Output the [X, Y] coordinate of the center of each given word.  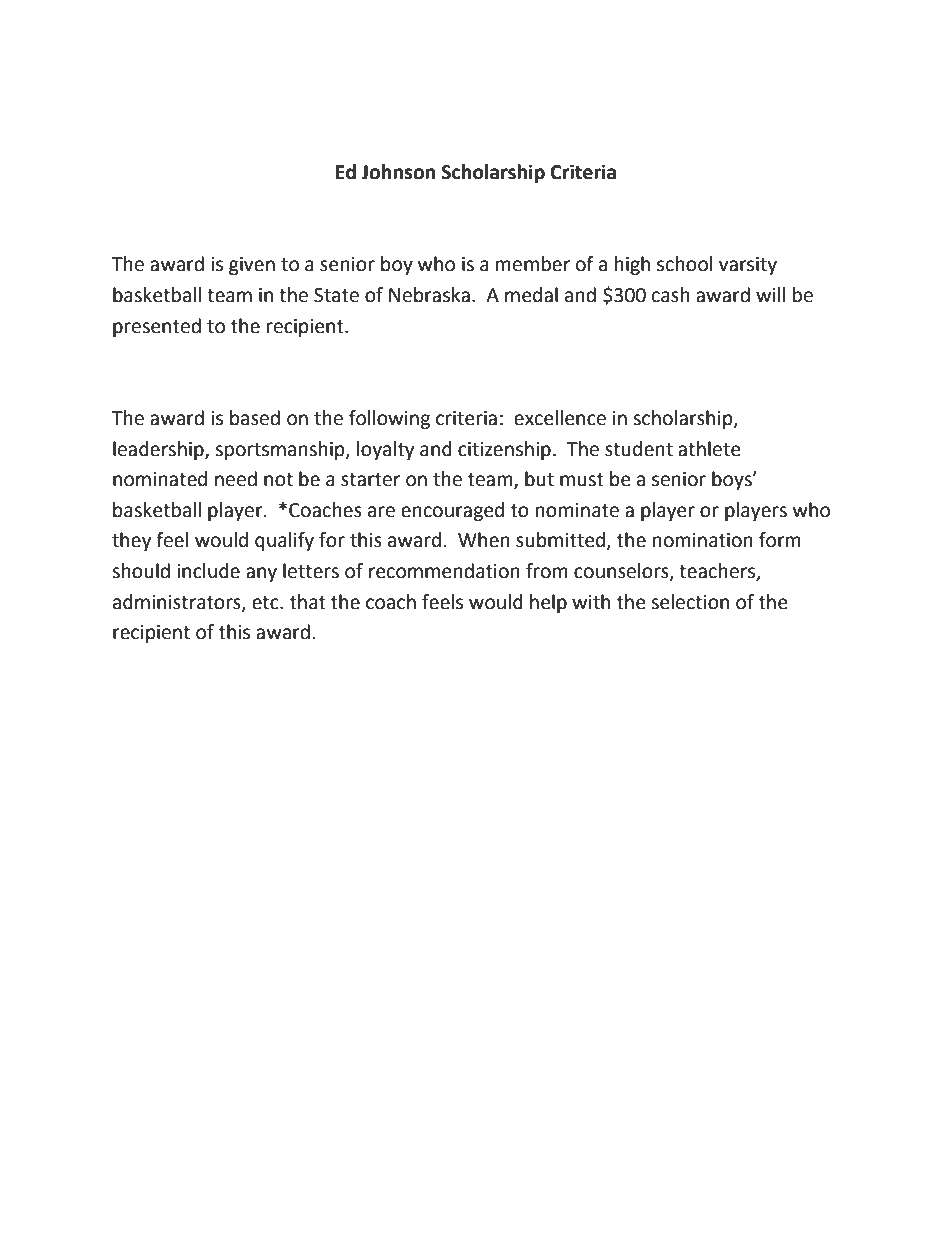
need [236, 479]
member [533, 264]
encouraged [452, 511]
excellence [560, 418]
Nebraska [429, 295]
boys [733, 480]
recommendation [444, 571]
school [684, 264]
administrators [178, 602]
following [389, 419]
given [252, 266]
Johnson [398, 172]
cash [671, 295]
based [255, 418]
